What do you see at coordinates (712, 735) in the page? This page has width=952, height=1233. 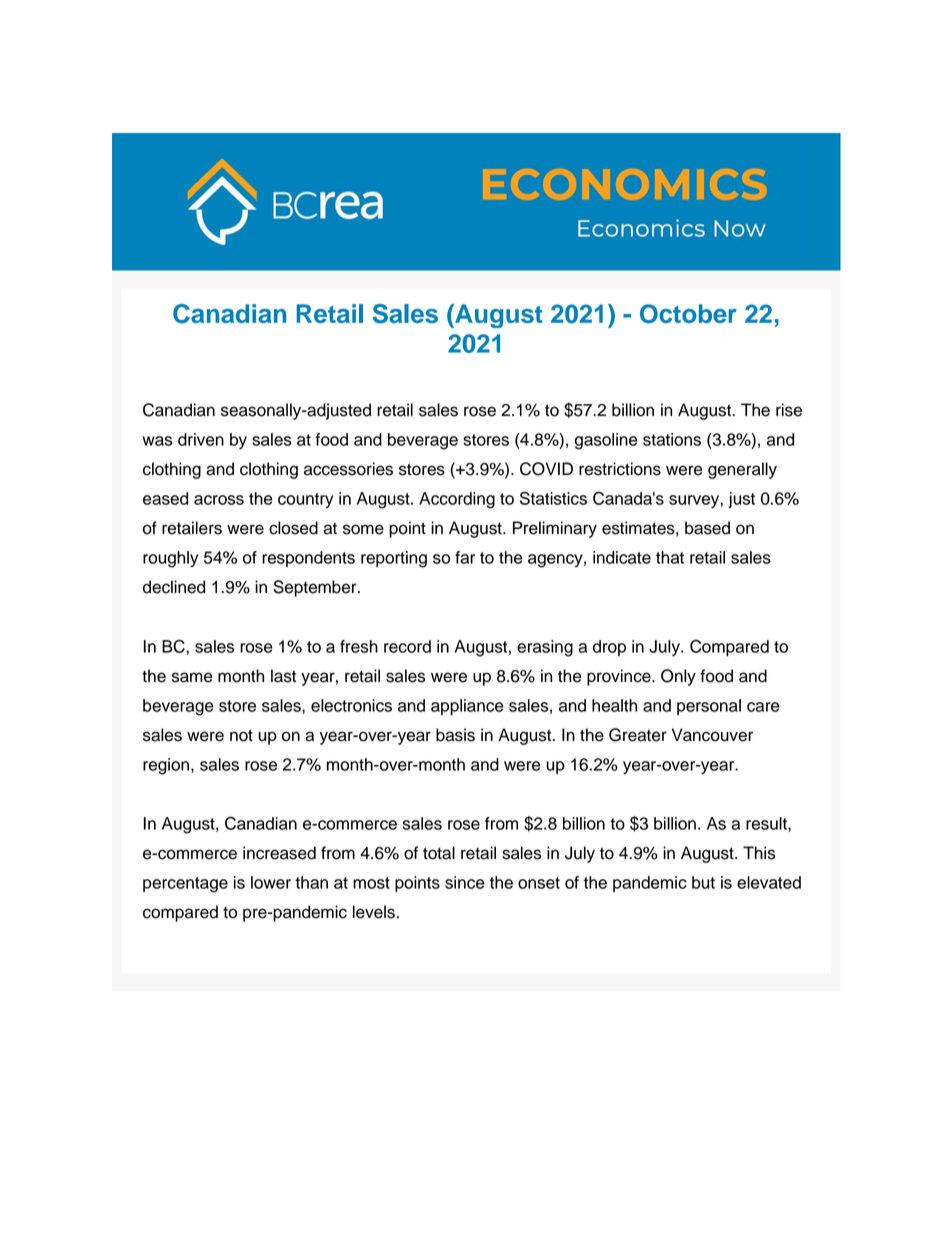 I see `Vancouver` at bounding box center [712, 735].
